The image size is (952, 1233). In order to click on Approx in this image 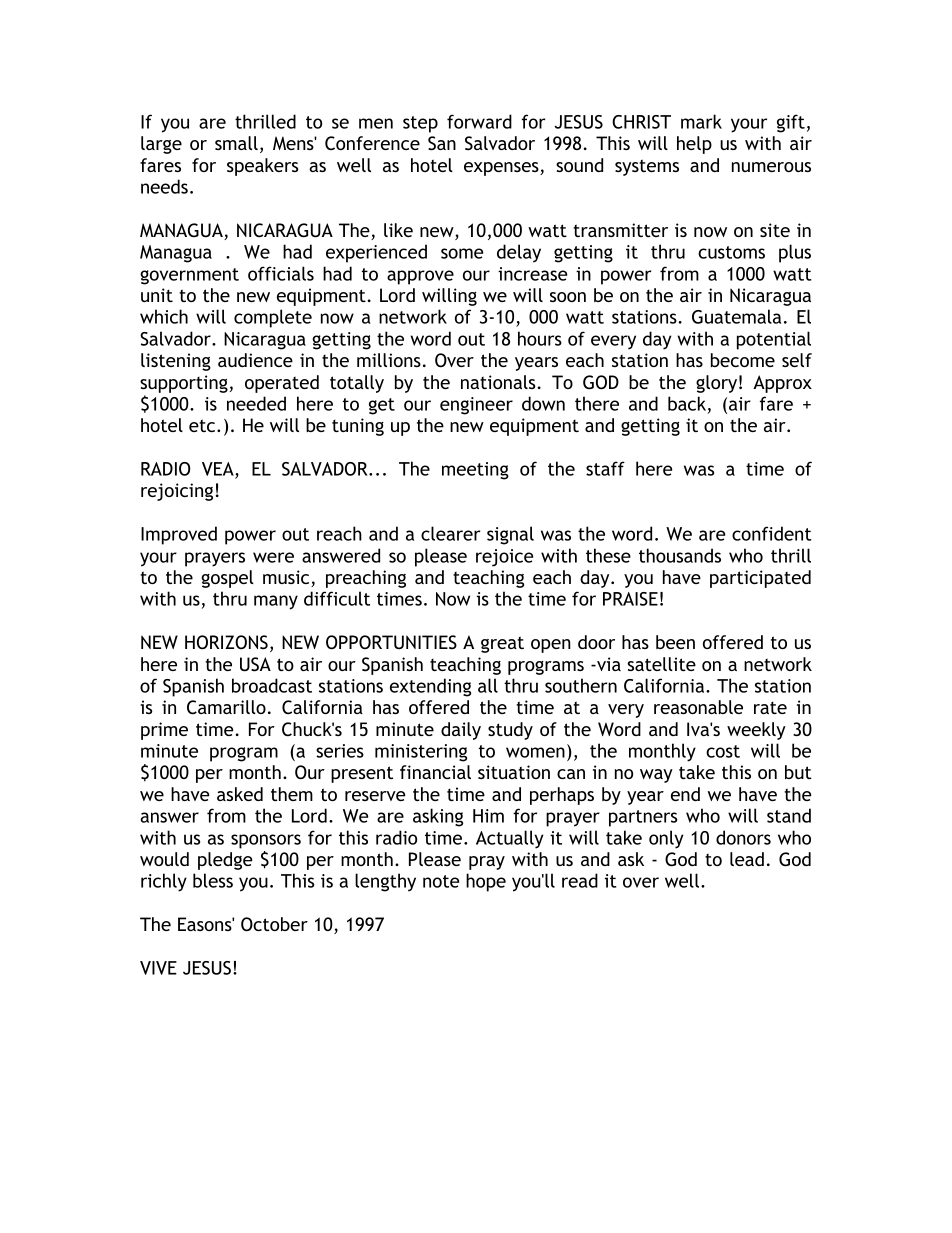, I will do `click(782, 384)`.
